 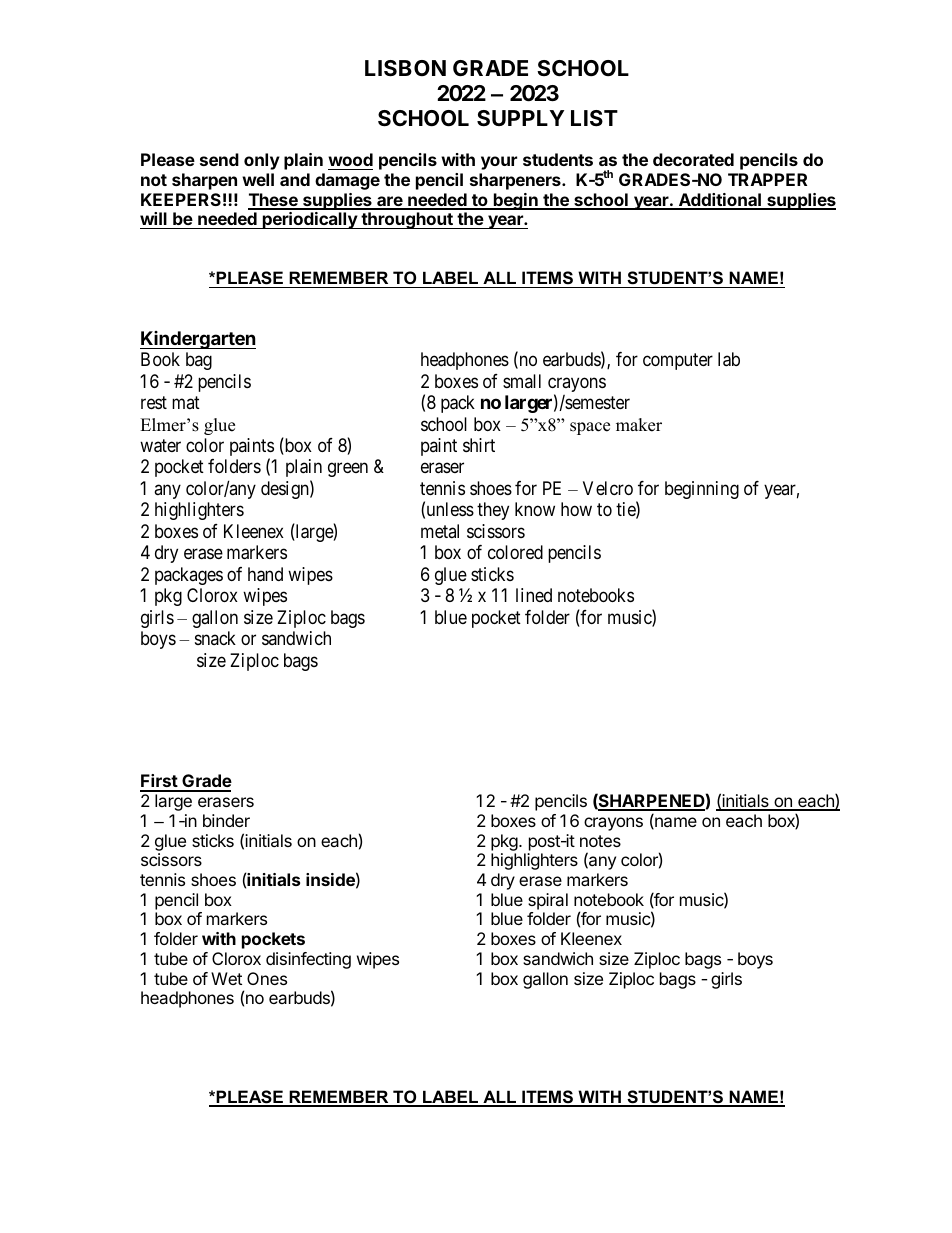 What do you see at coordinates (405, 68) in the document?
I see `LISBON` at bounding box center [405, 68].
